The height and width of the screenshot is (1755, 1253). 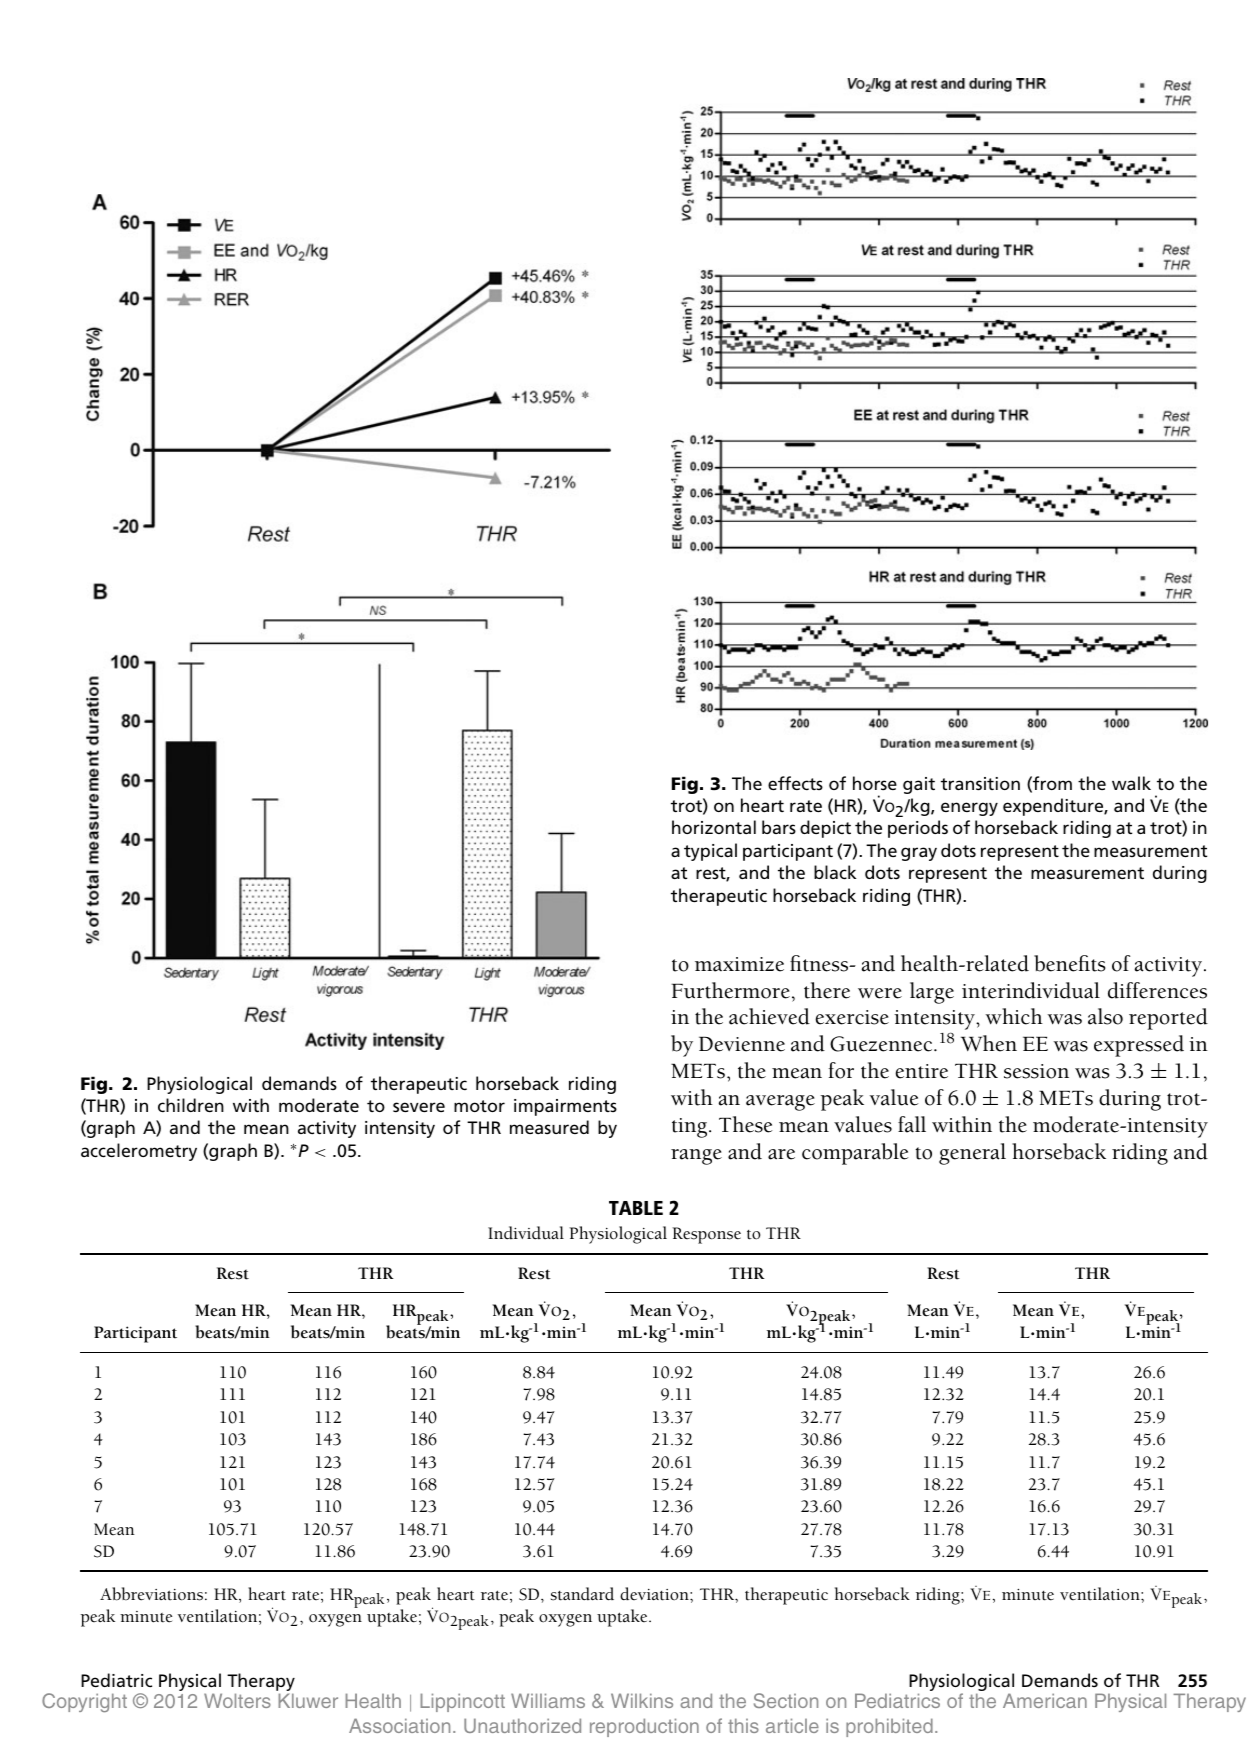 What do you see at coordinates (1045, 1700) in the screenshot?
I see `American` at bounding box center [1045, 1700].
